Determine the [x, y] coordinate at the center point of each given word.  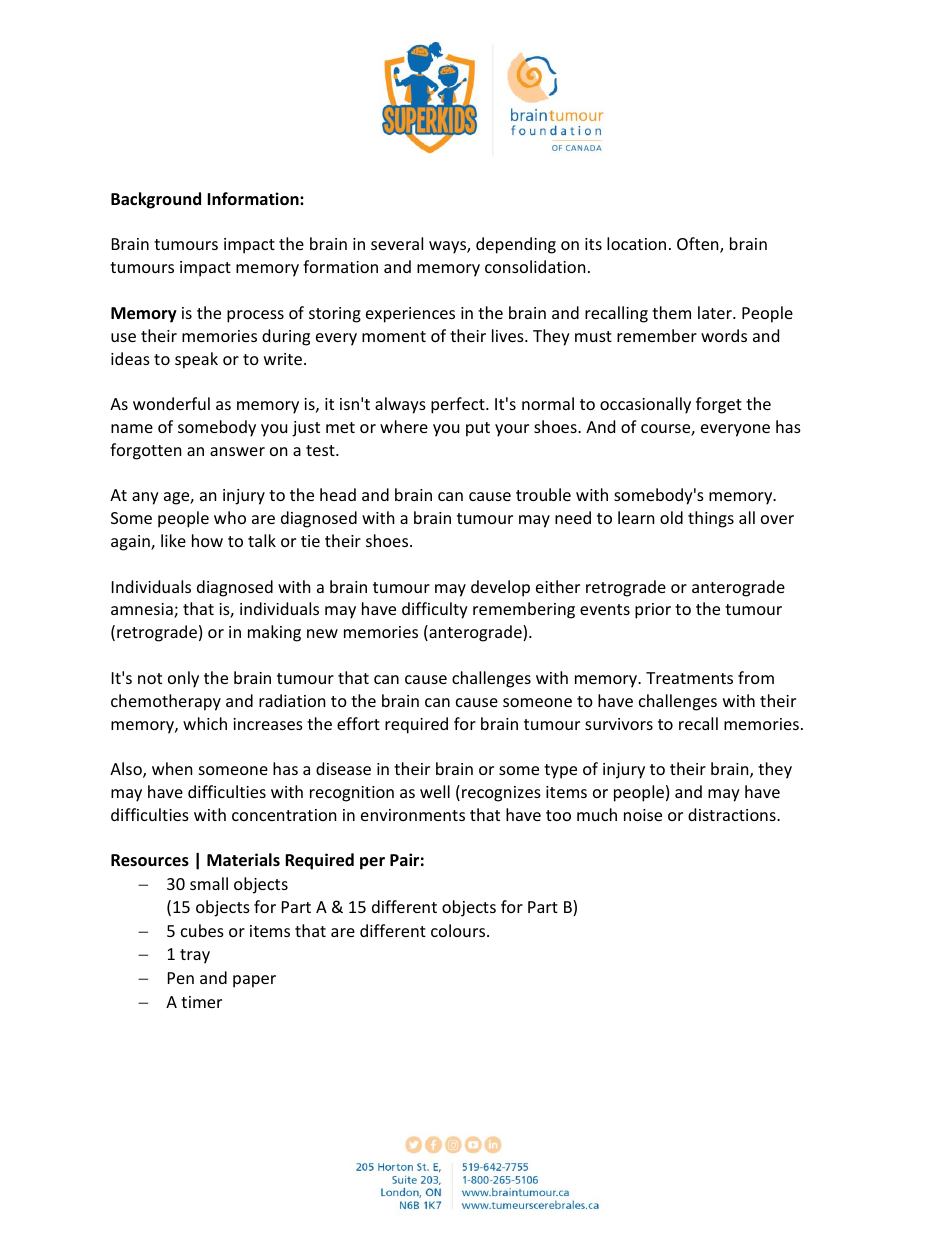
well [435, 791]
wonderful [171, 403]
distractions [733, 814]
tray [195, 956]
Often [699, 245]
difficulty [435, 610]
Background [156, 200]
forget [719, 405]
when [172, 768]
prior [653, 611]
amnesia [143, 610]
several [397, 243]
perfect [459, 405]
